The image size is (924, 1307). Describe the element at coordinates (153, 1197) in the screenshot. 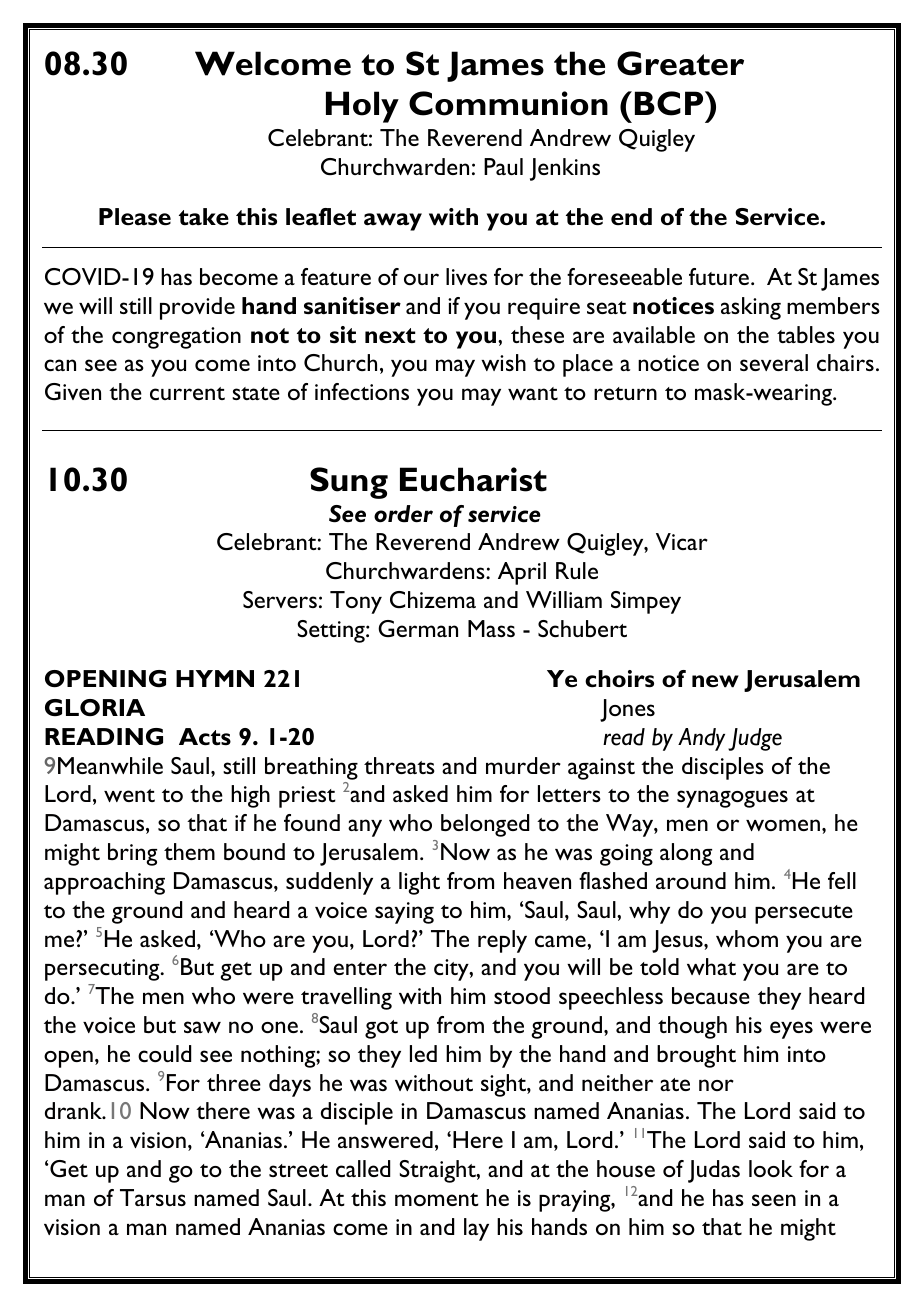

I see `Tarsus` at that location.
